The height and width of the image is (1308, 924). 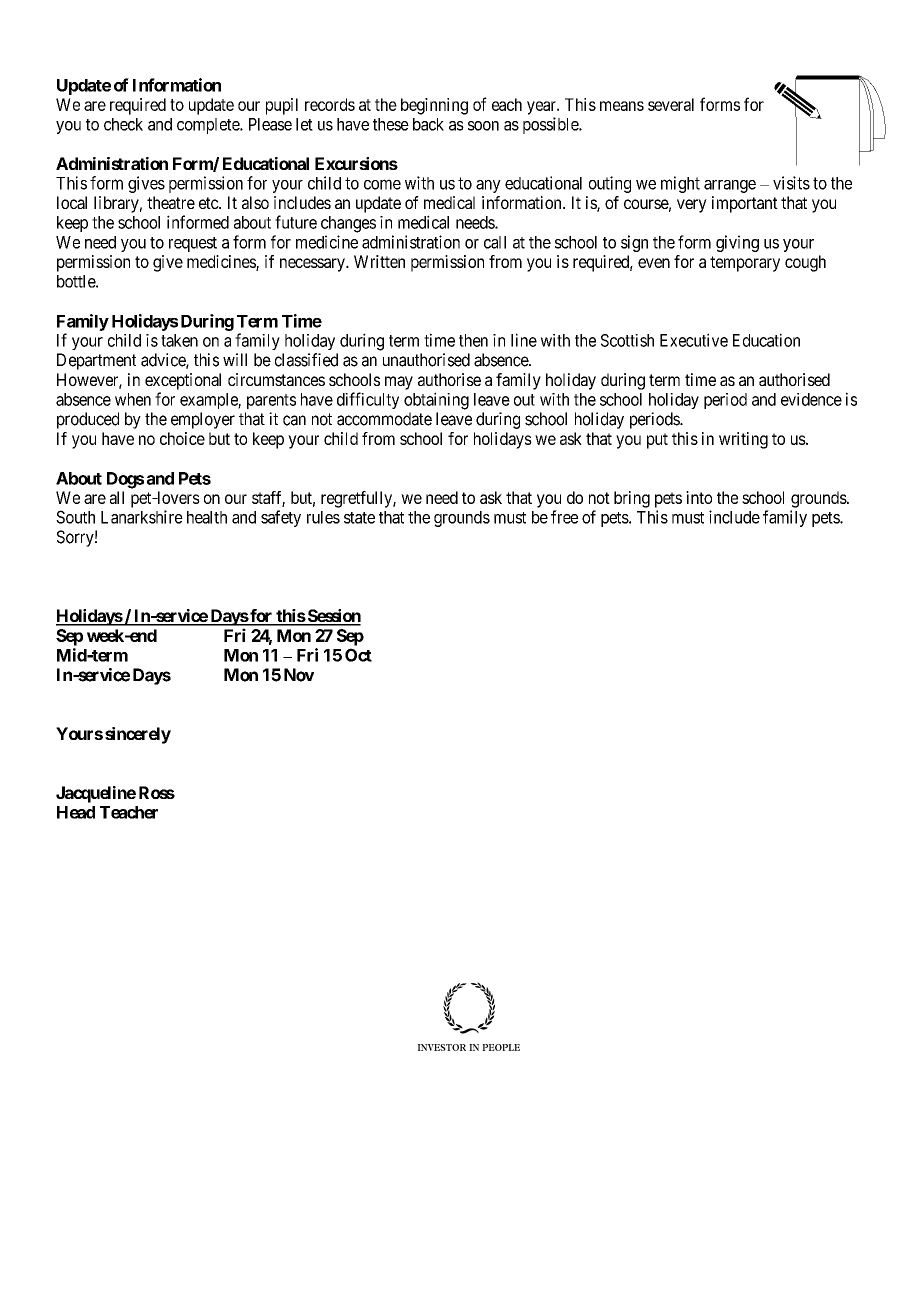 I want to click on writing, so click(x=743, y=440).
